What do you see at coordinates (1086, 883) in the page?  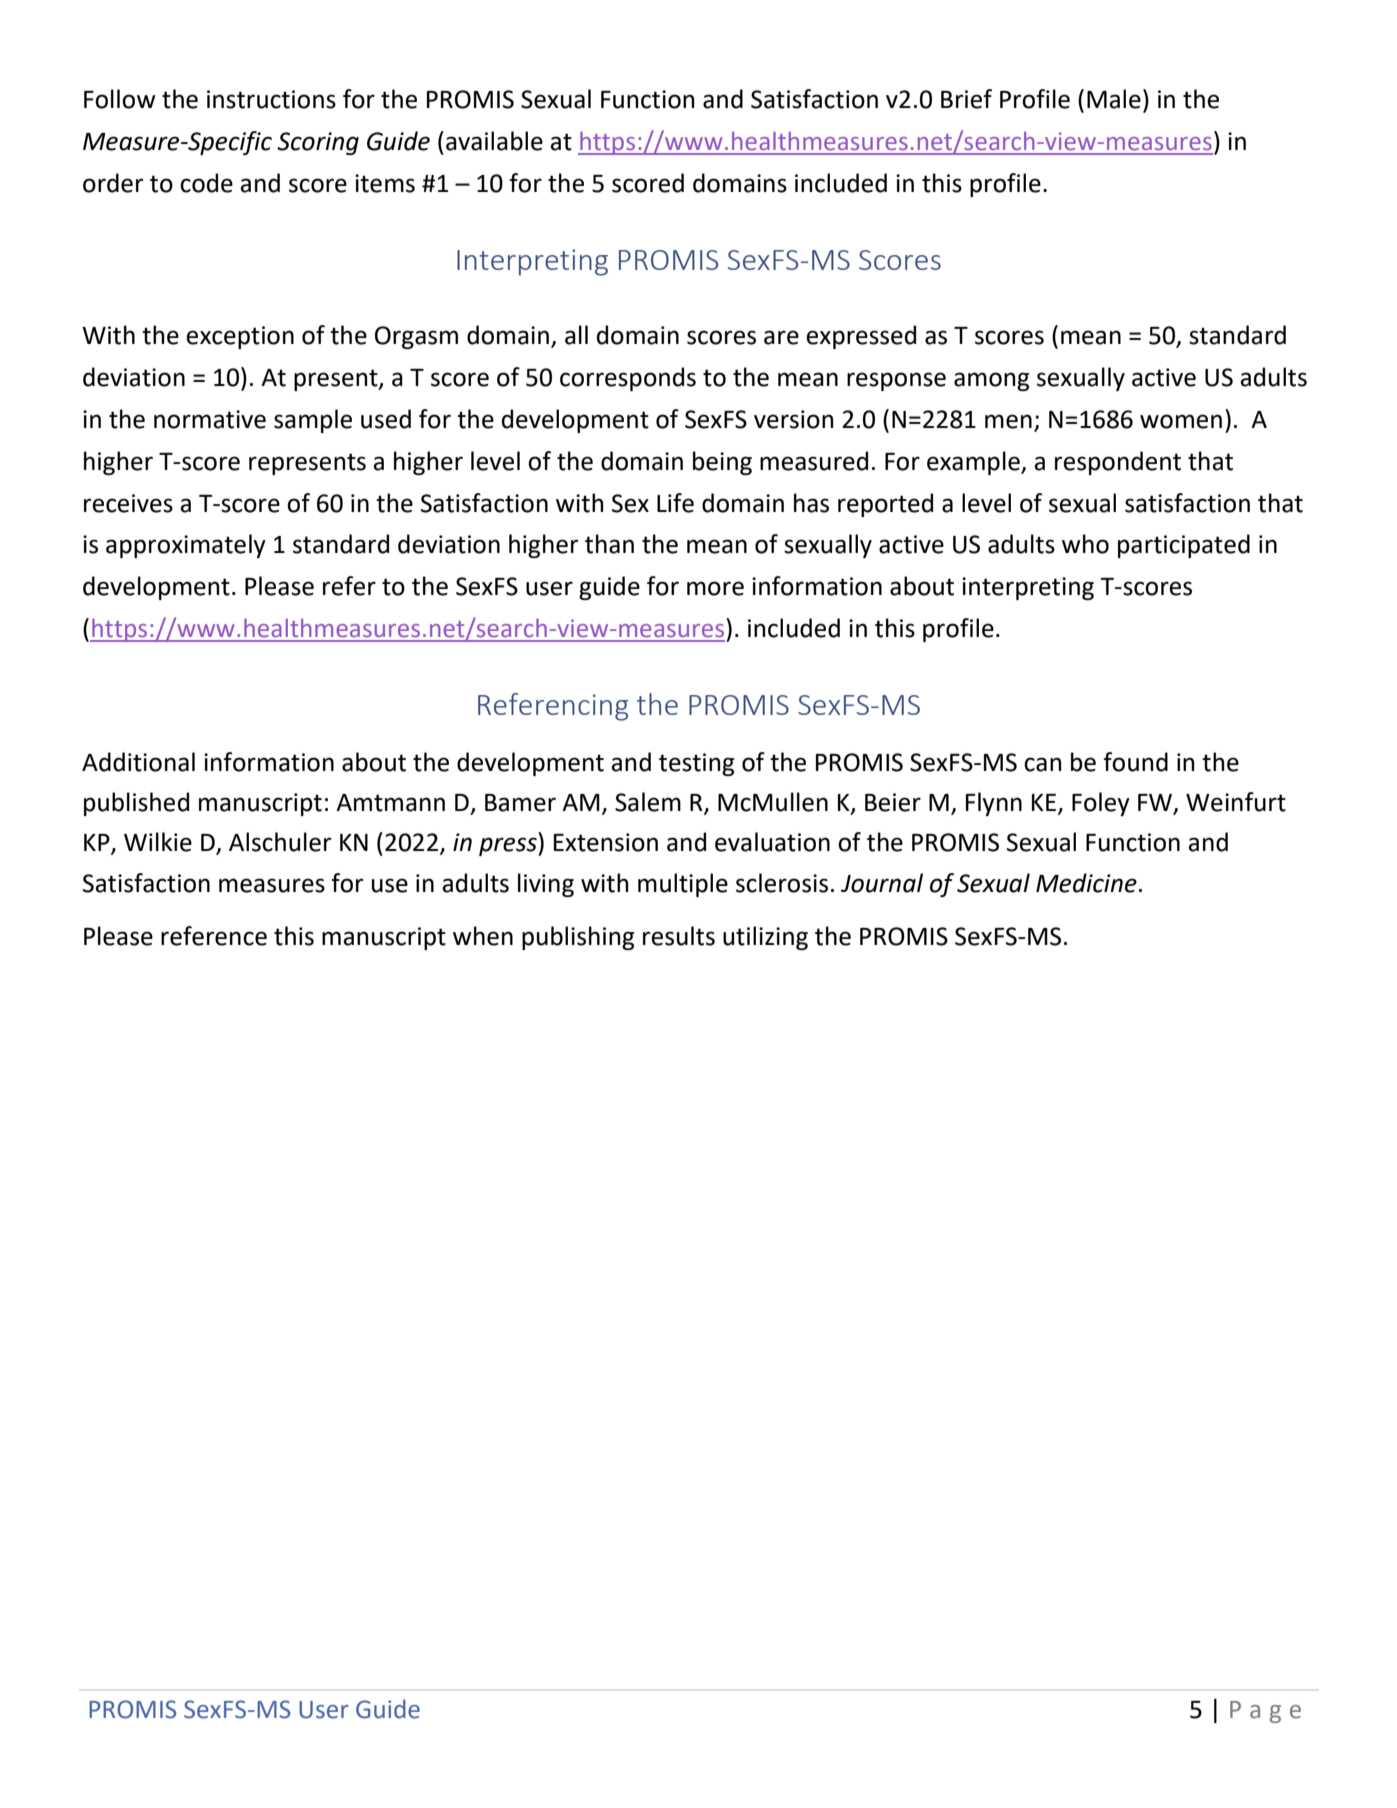 I see `Medicine` at bounding box center [1086, 883].
